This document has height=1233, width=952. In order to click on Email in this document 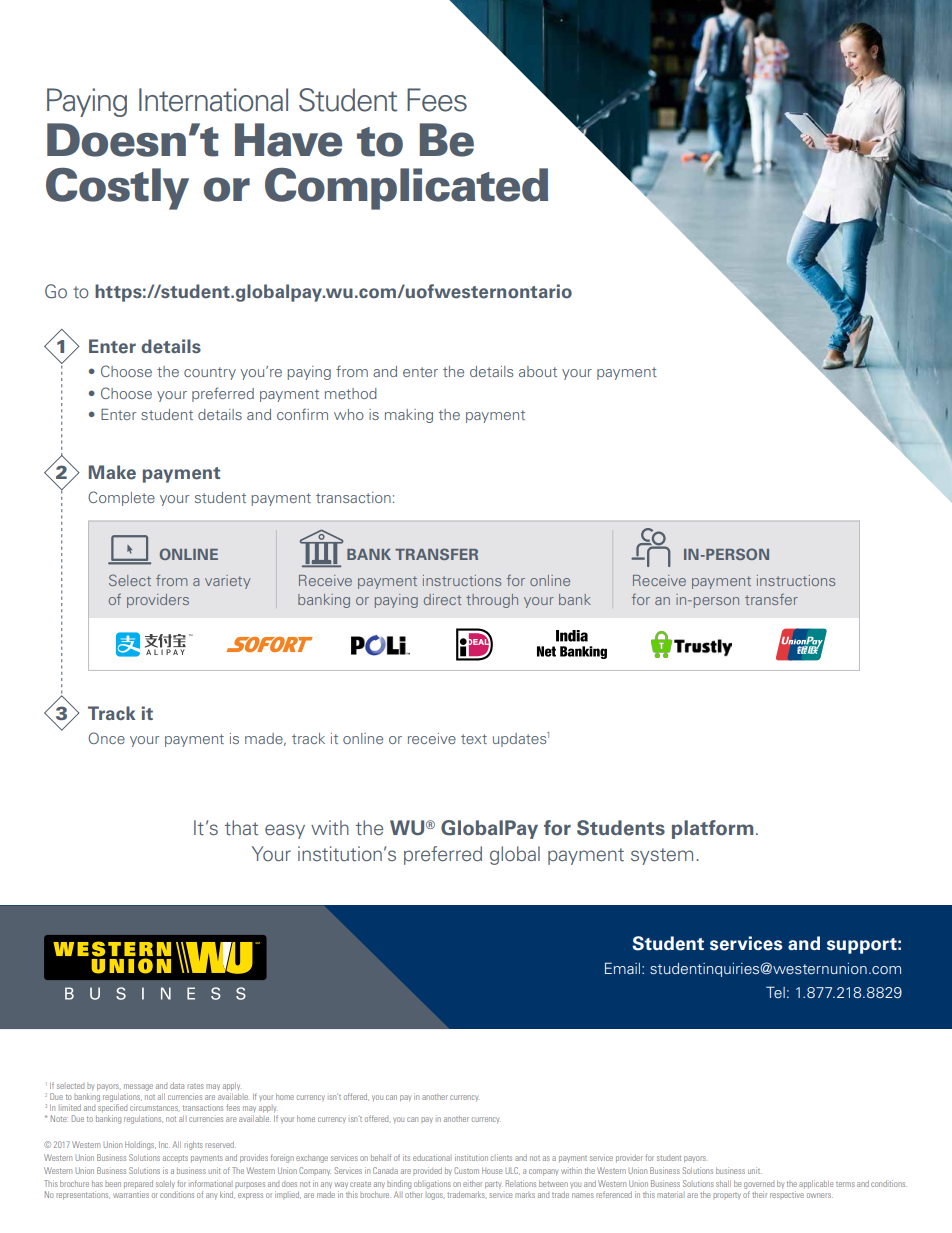, I will do `click(624, 968)`.
